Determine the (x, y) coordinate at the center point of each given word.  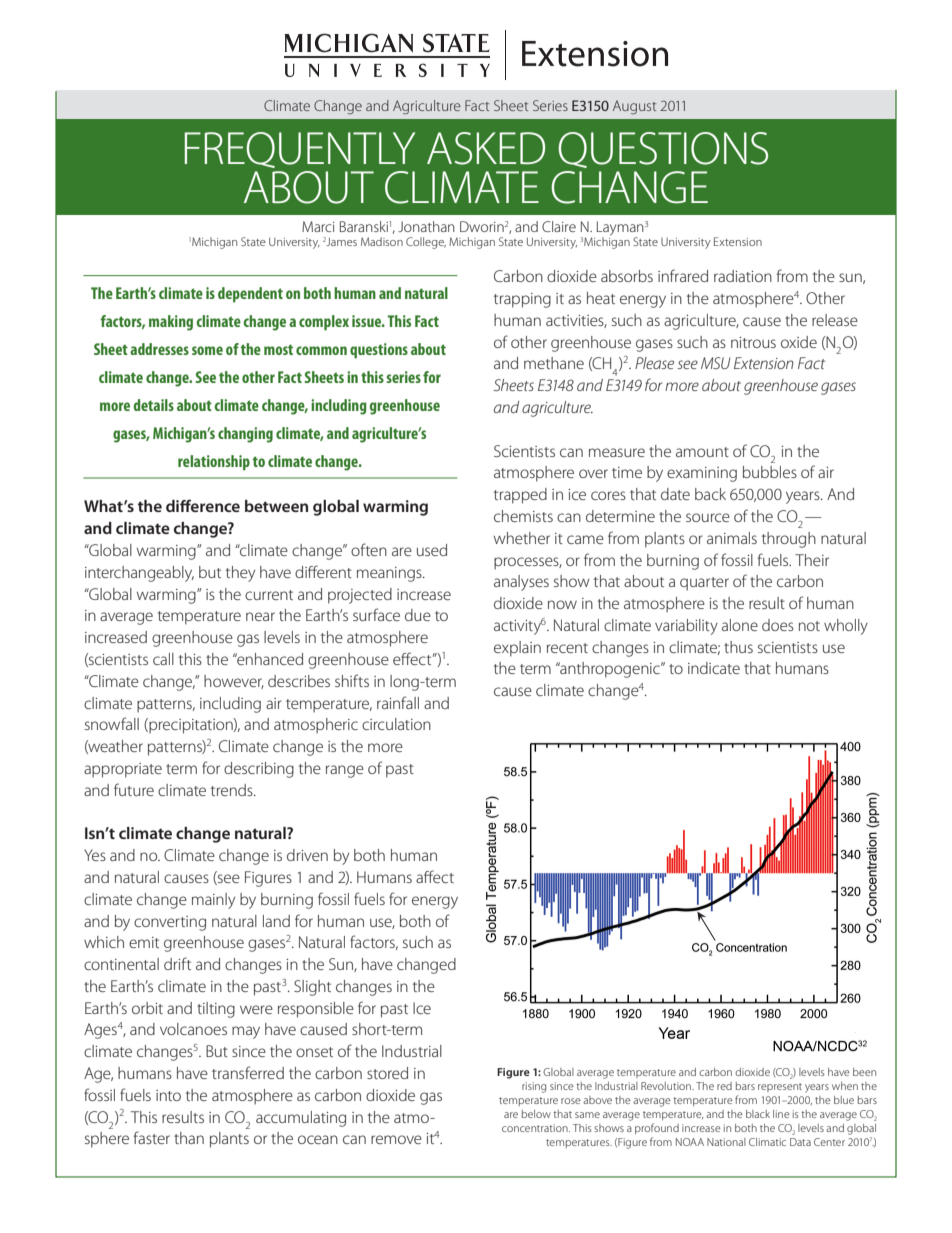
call (163, 659)
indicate (714, 668)
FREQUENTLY (300, 150)
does (777, 625)
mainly (213, 901)
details (154, 405)
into (168, 1095)
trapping (522, 300)
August (634, 107)
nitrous (753, 342)
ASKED (486, 148)
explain (517, 649)
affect (435, 876)
